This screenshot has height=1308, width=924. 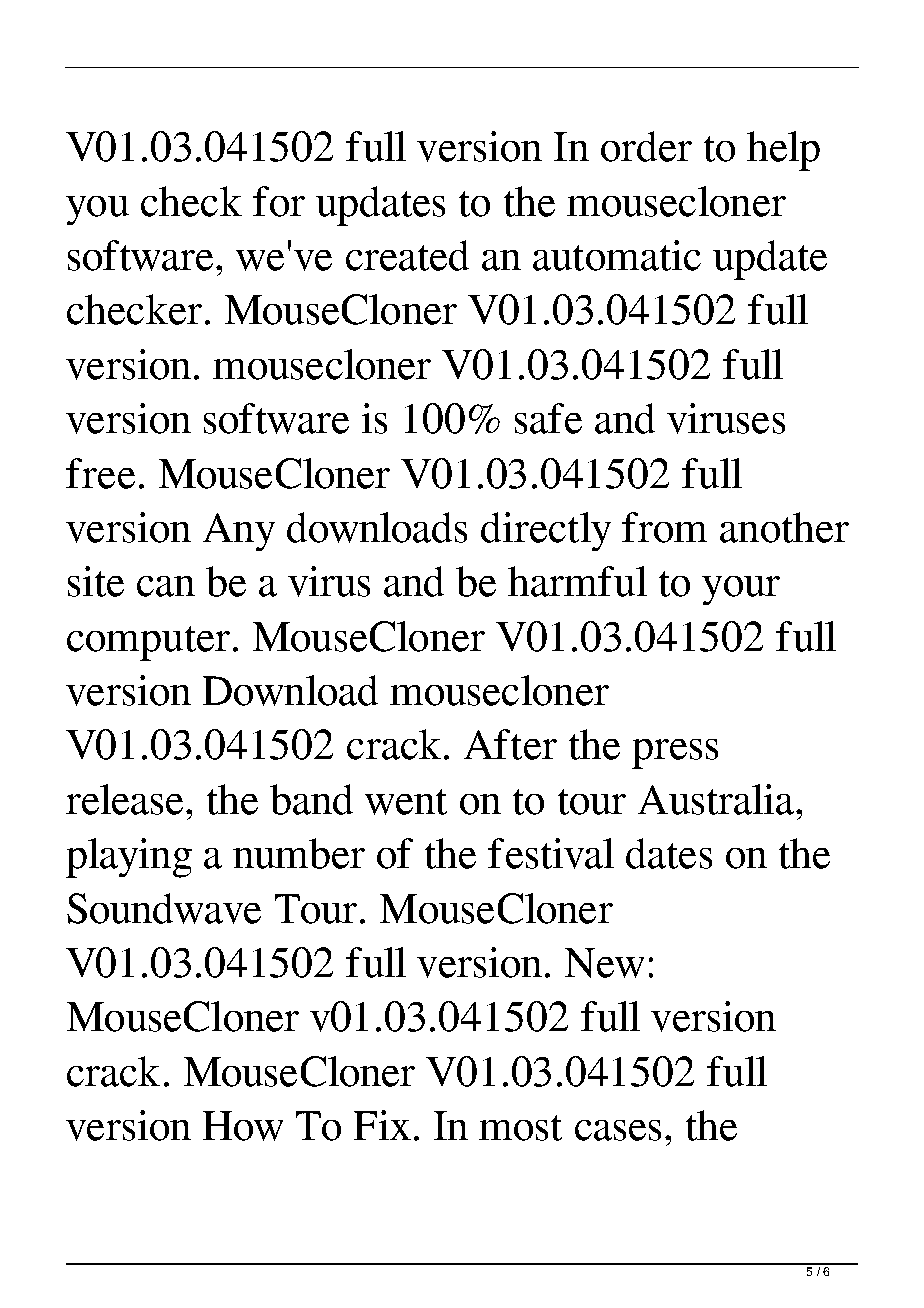 I want to click on Soundwave, so click(x=164, y=908).
